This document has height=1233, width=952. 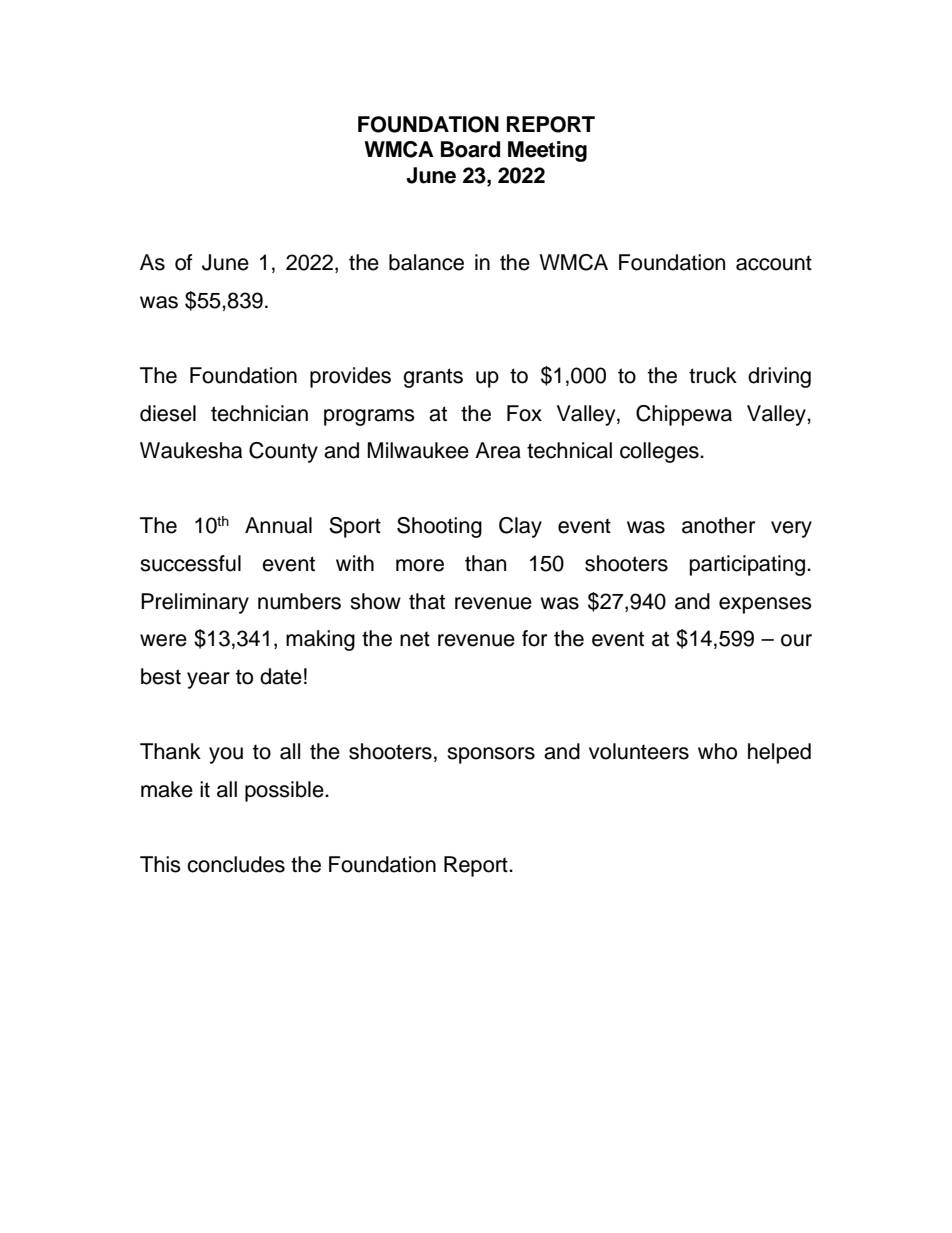 What do you see at coordinates (350, 377) in the document?
I see `provides` at bounding box center [350, 377].
